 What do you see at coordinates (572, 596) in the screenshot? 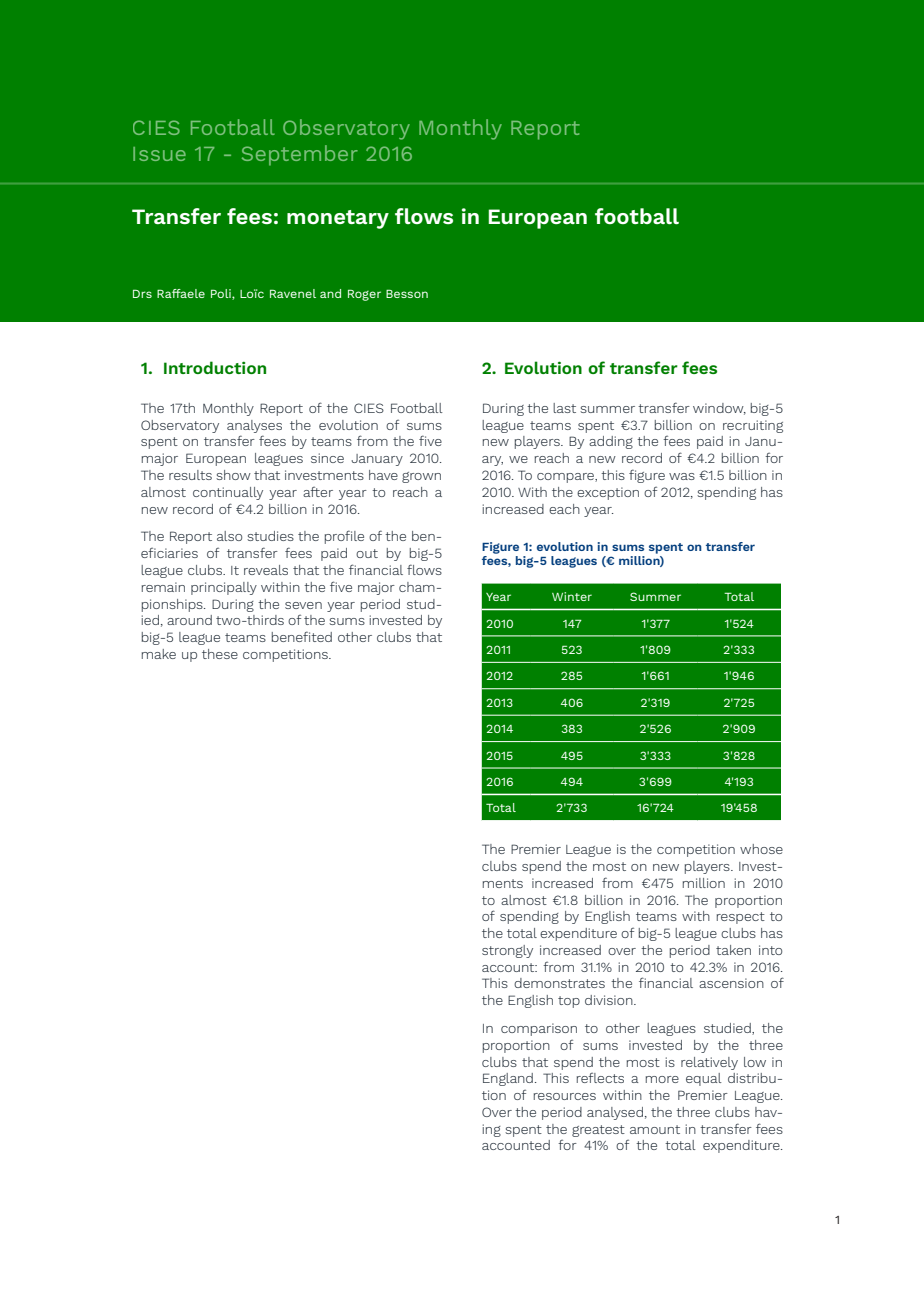
I see `Winter` at bounding box center [572, 596].
